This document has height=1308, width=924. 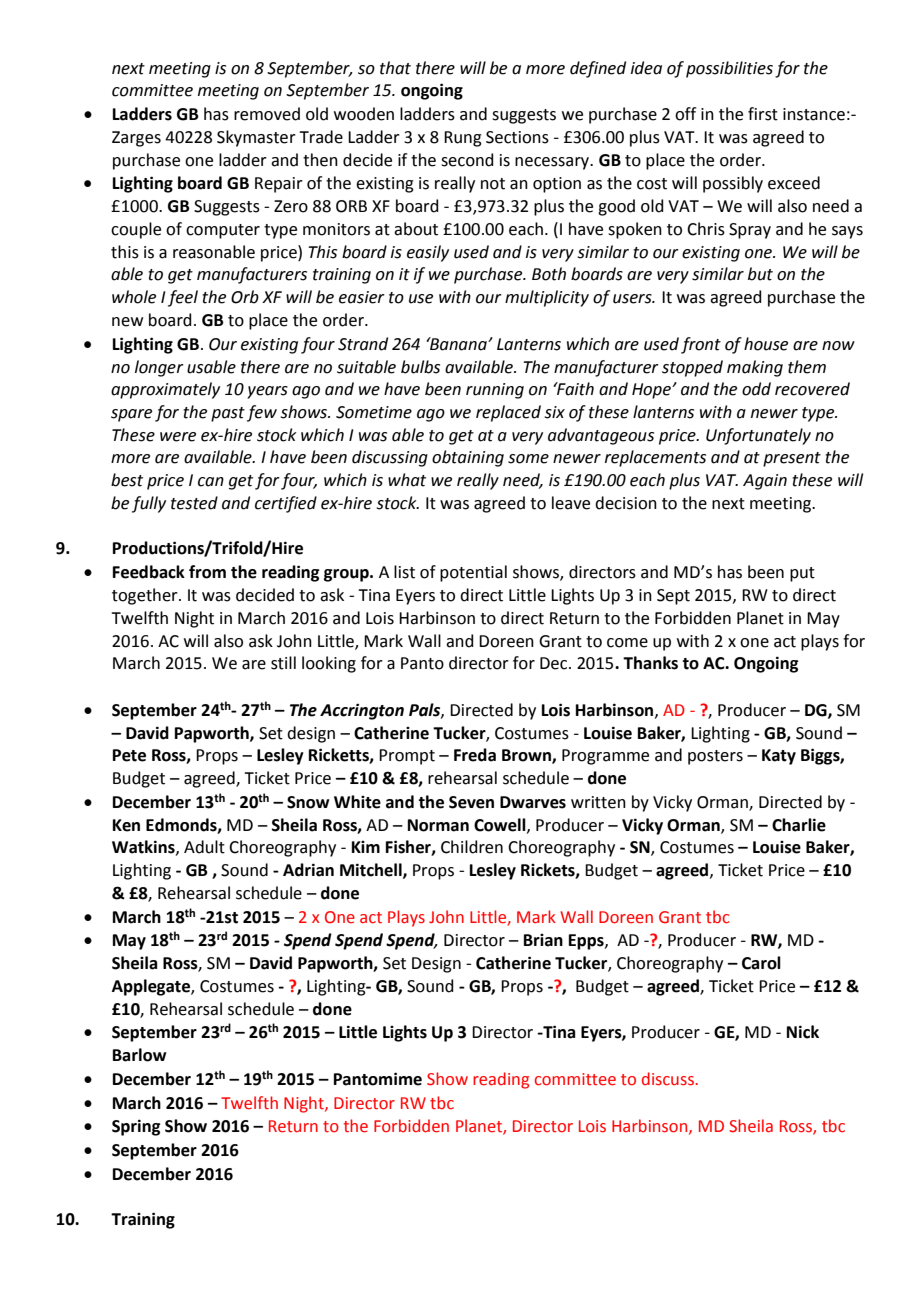 What do you see at coordinates (763, 114) in the document?
I see `first` at bounding box center [763, 114].
